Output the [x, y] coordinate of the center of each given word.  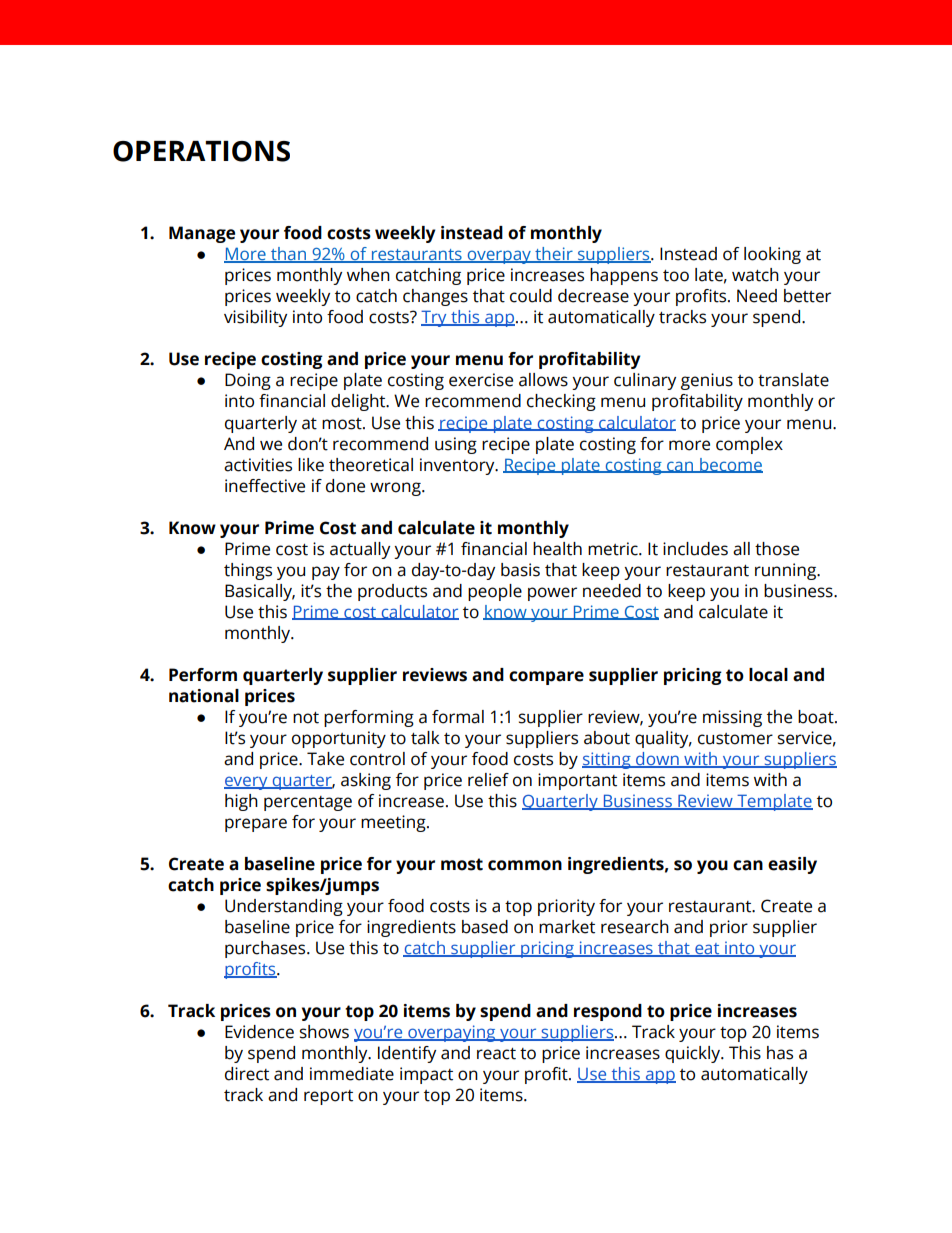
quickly [694, 1054]
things [248, 571]
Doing [248, 381]
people [495, 592]
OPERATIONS [201, 151]
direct [247, 1074]
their [554, 255]
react [496, 1054]
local [768, 675]
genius [707, 381]
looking [772, 255]
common [525, 865]
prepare [256, 825]
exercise [481, 380]
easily [792, 865]
